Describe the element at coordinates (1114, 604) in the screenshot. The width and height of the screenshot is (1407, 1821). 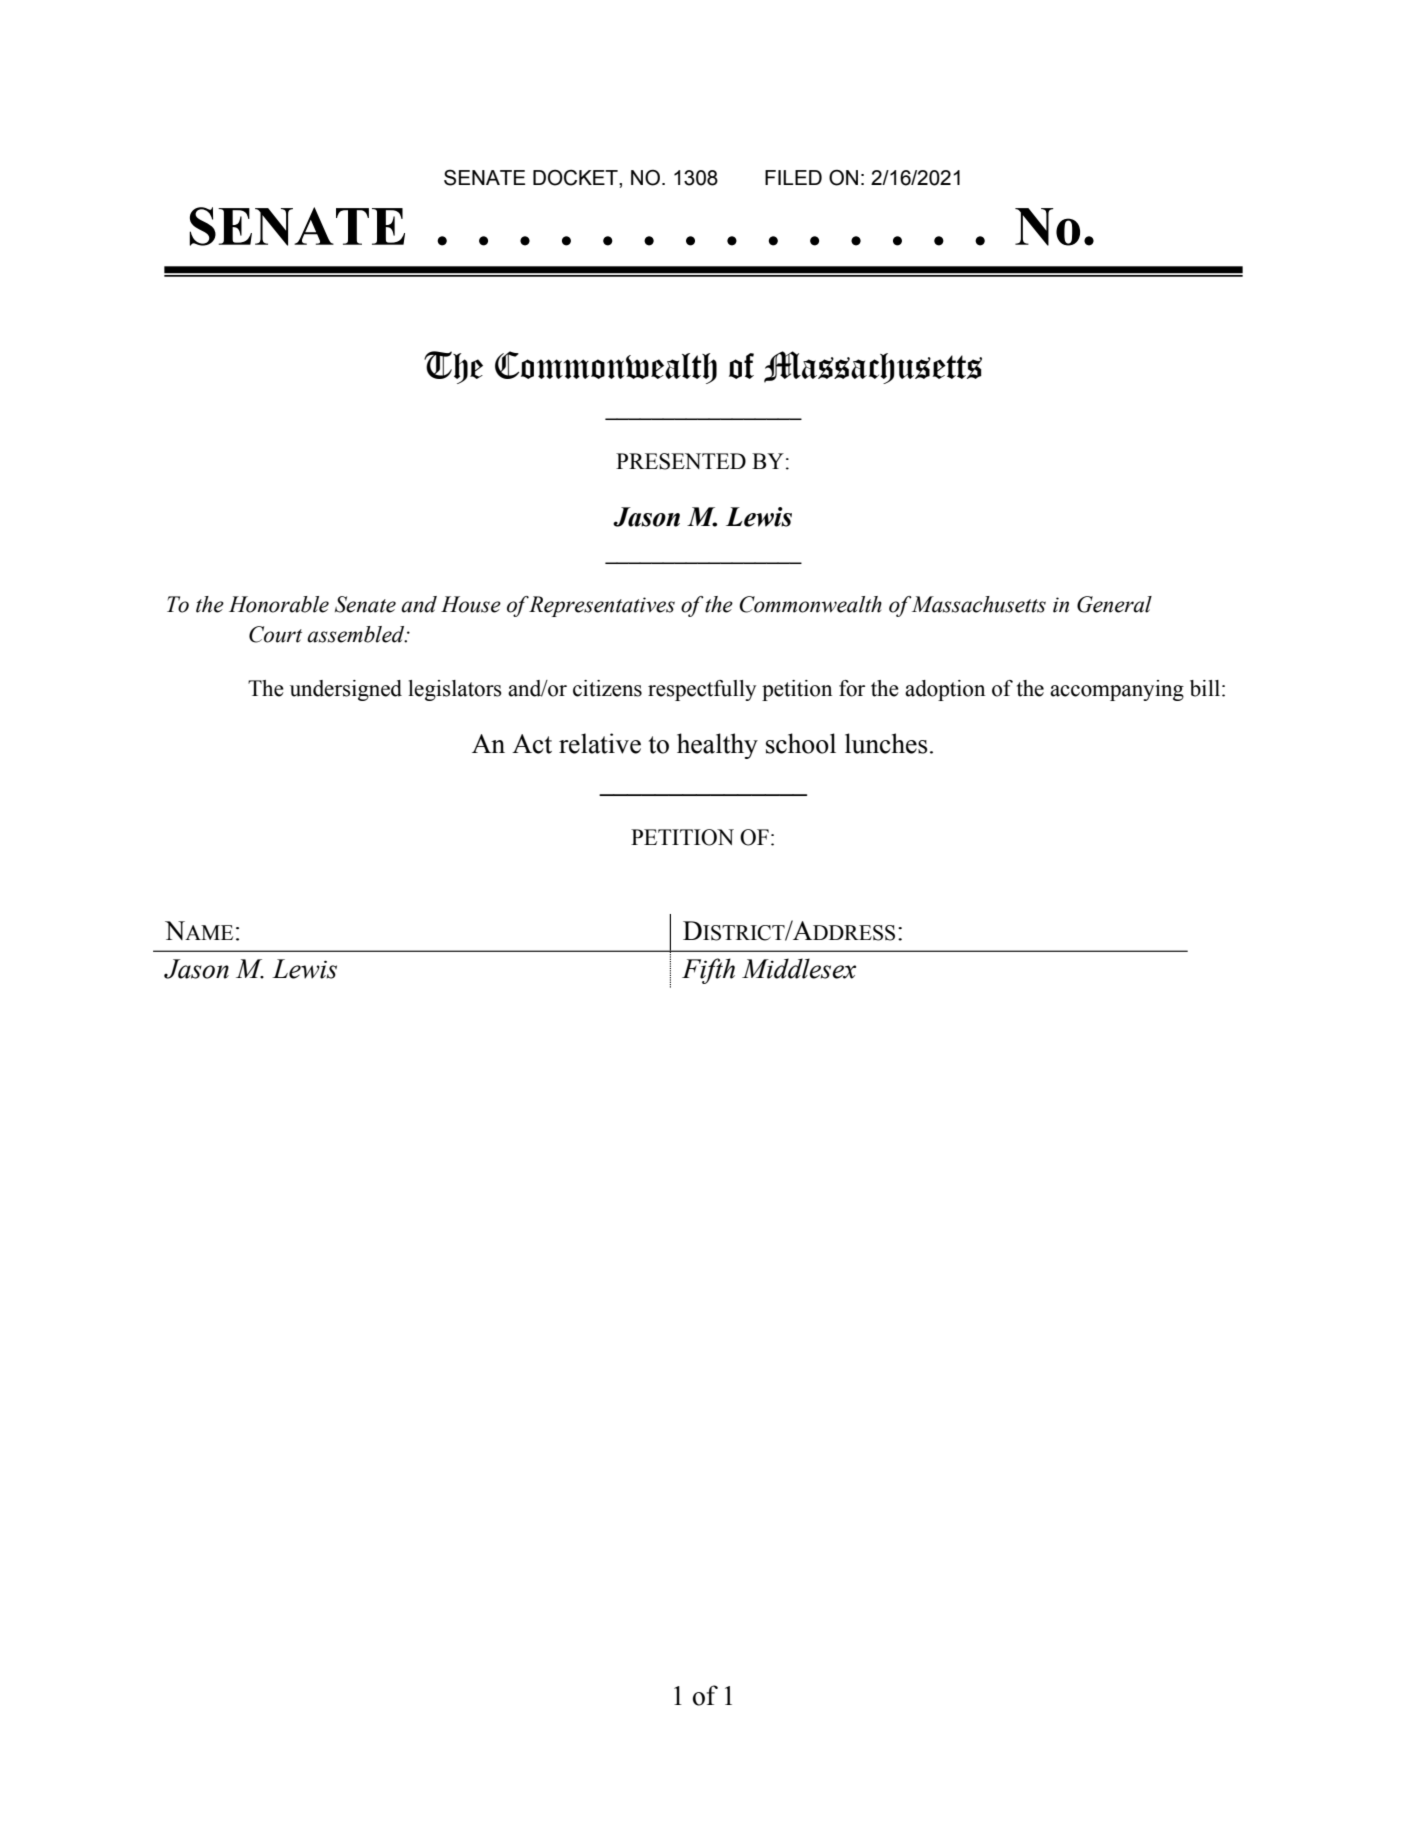
I see `General` at that location.
